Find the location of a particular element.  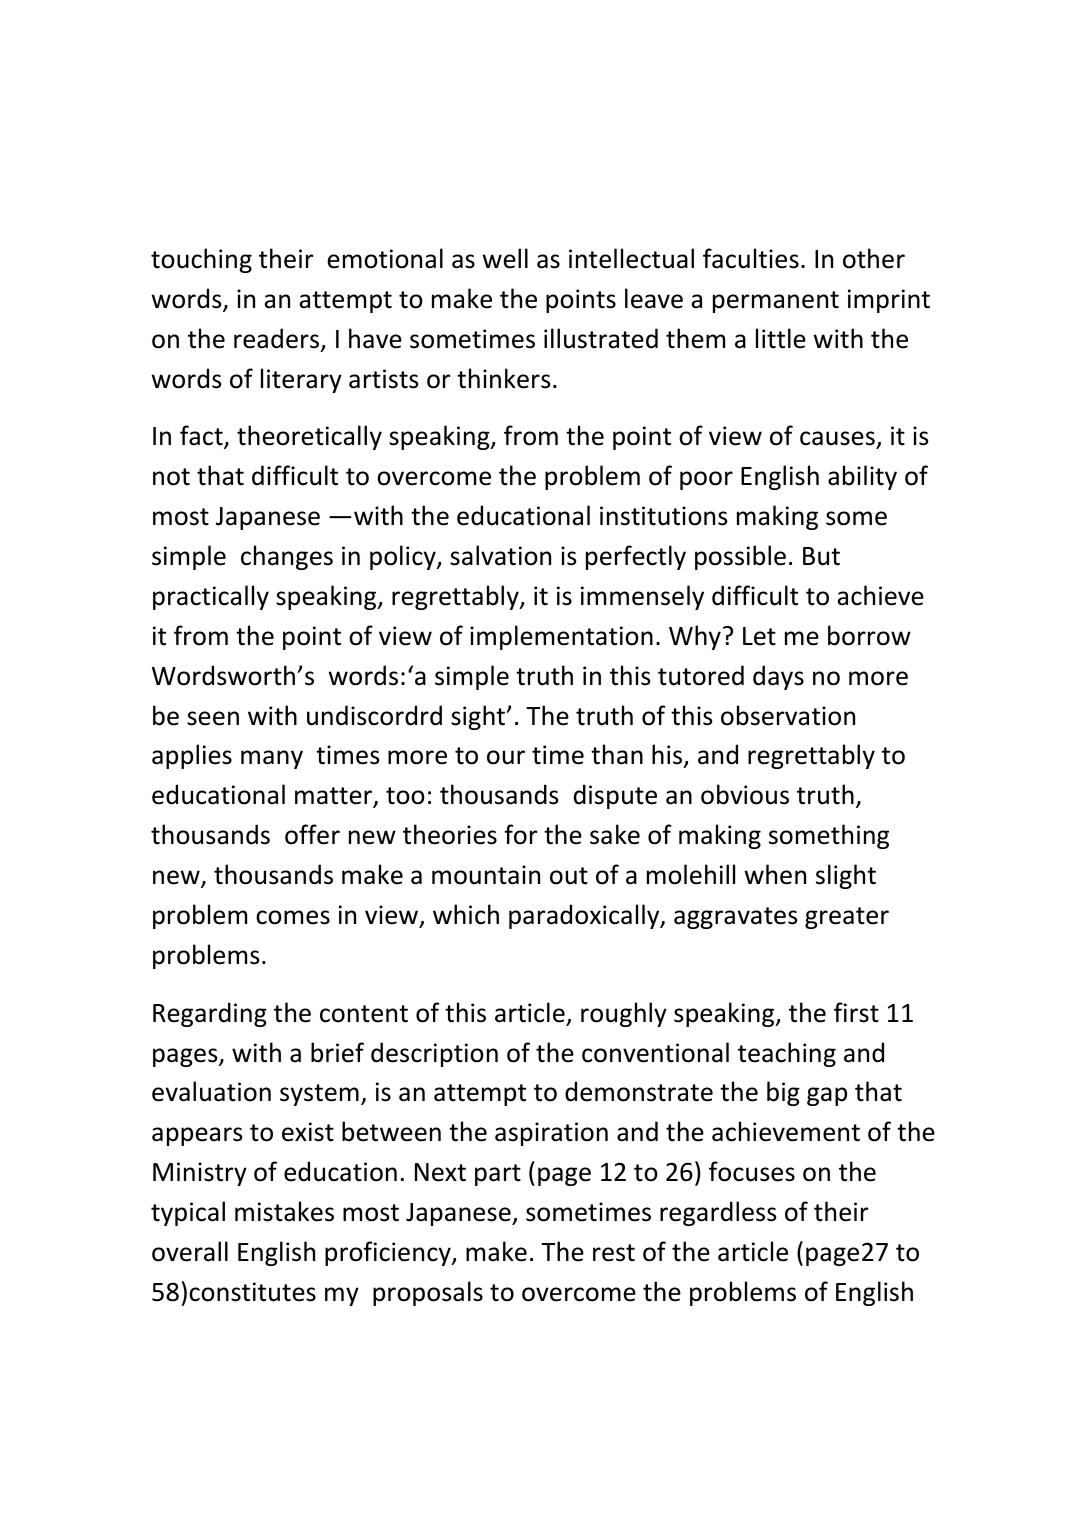

overall is located at coordinates (190, 1251).
